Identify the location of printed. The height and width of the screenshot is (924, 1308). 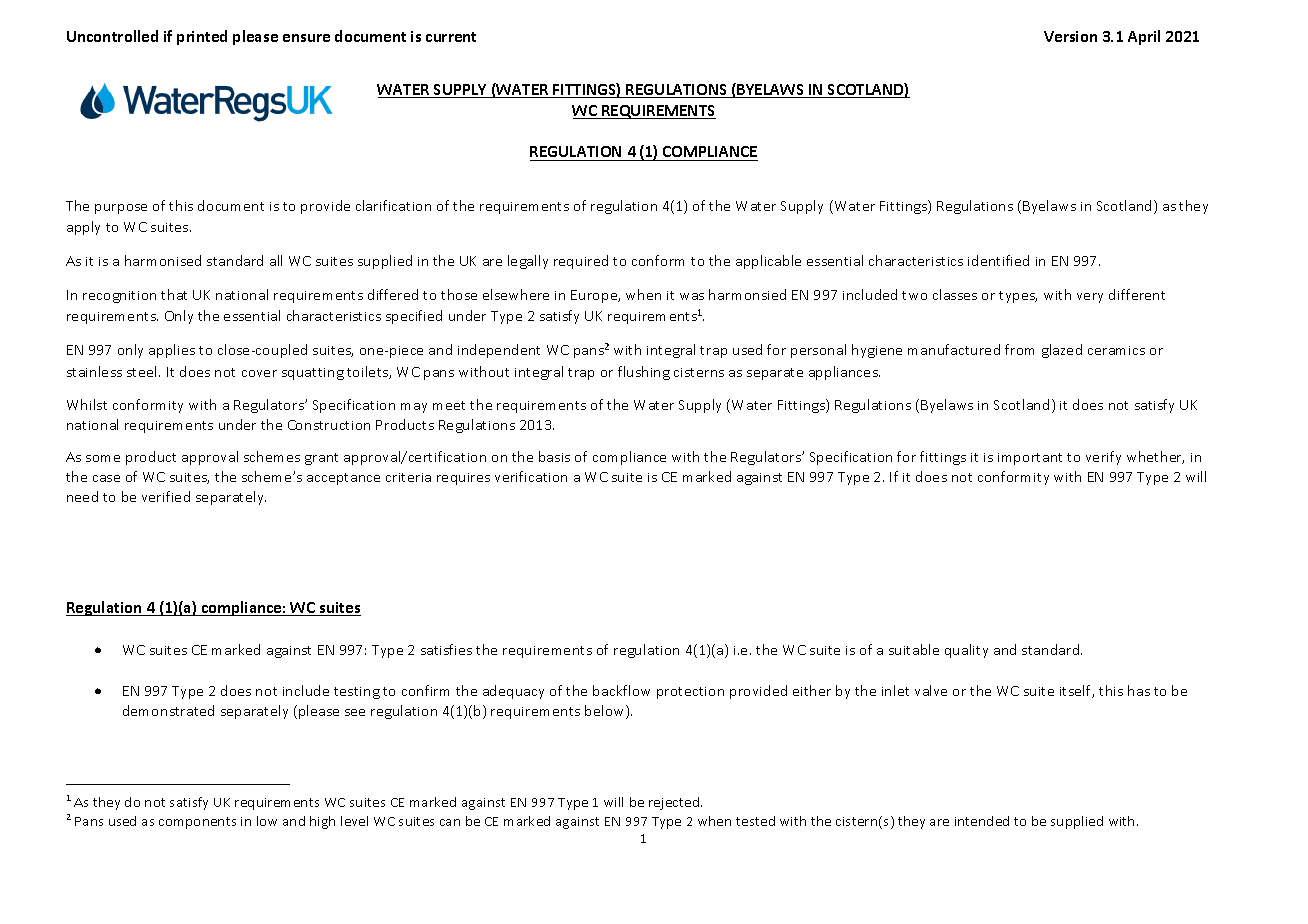
(202, 37).
